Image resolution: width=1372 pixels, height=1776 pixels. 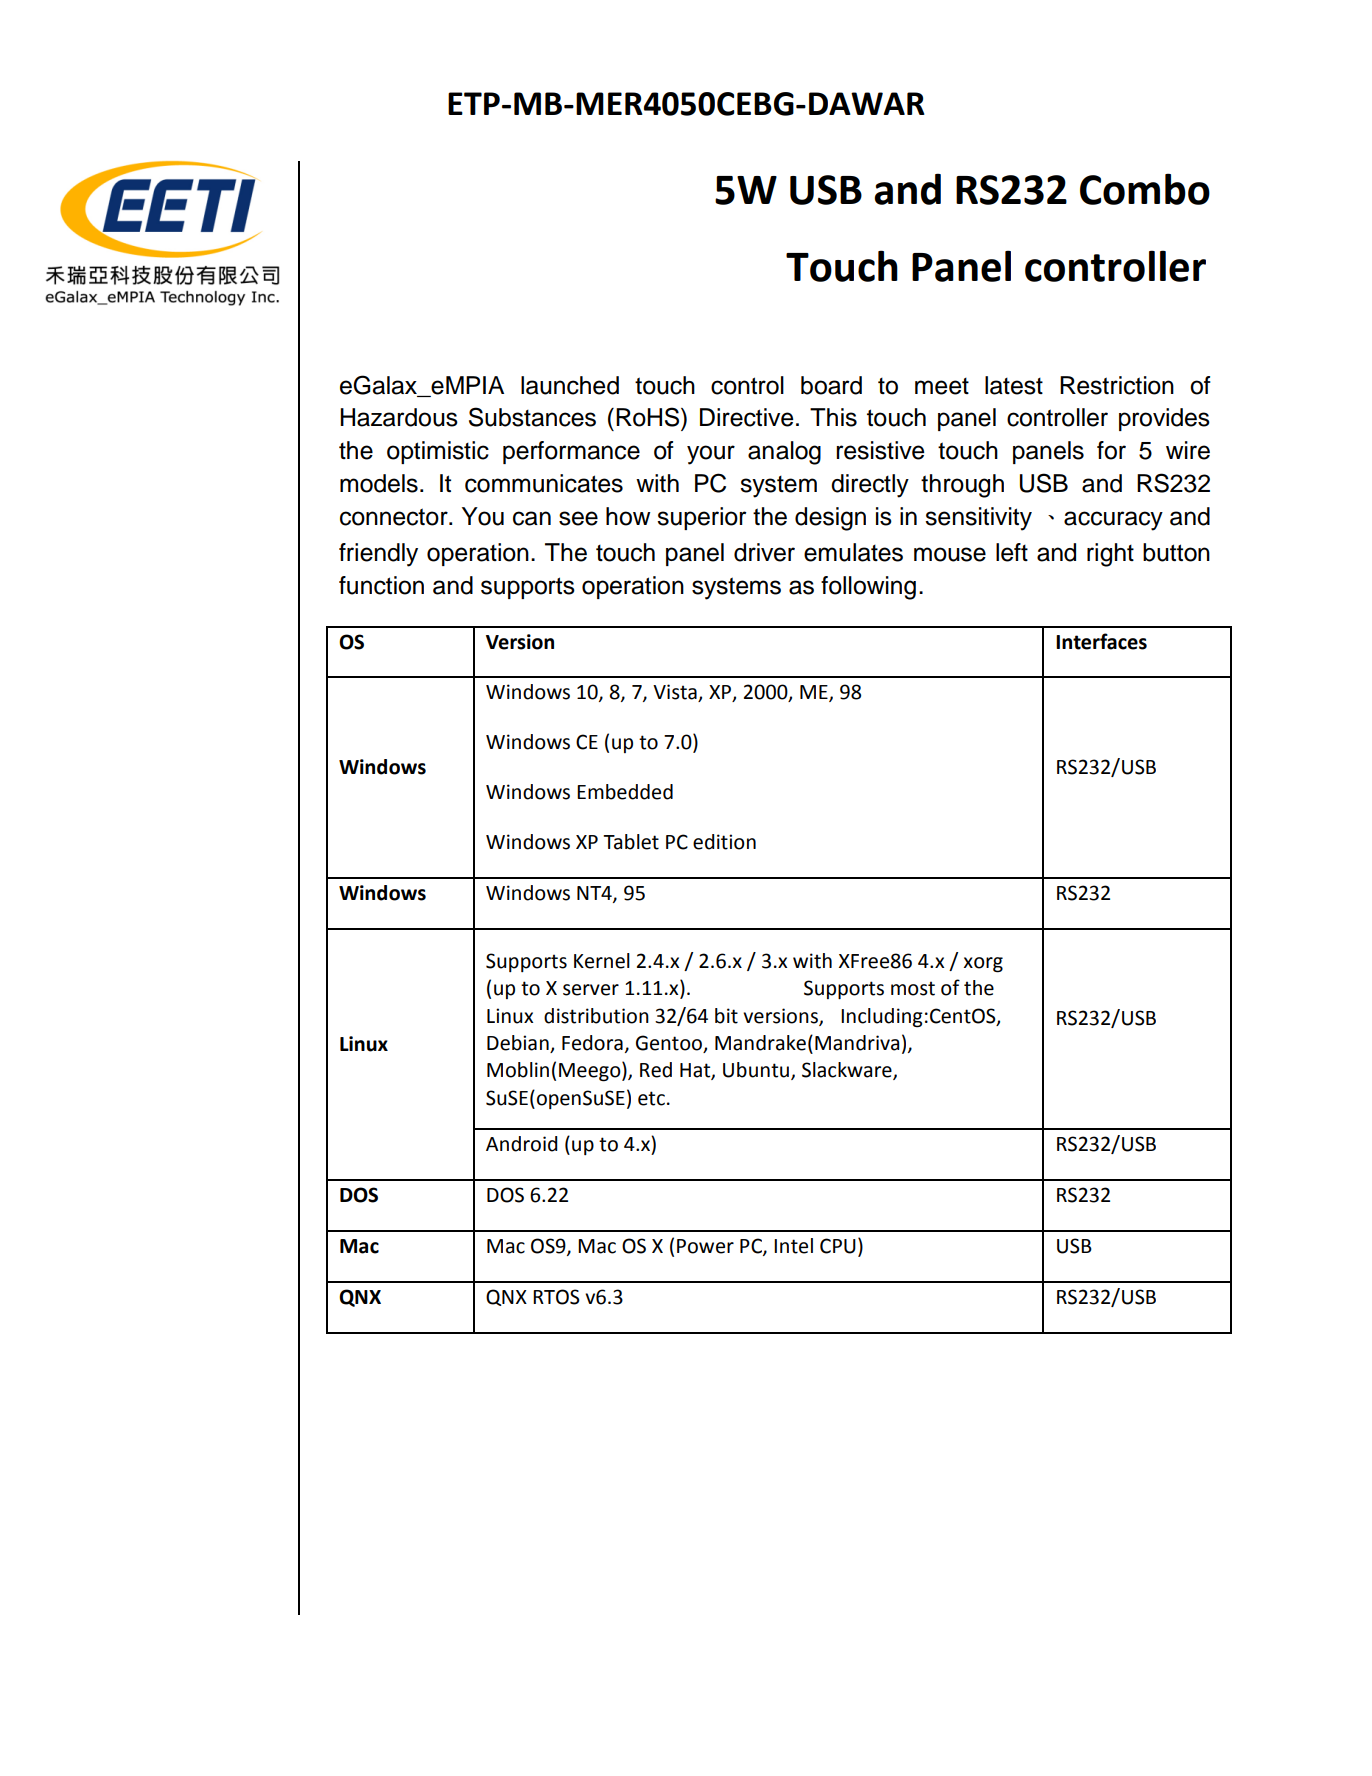 I want to click on Embedded, so click(x=625, y=792).
